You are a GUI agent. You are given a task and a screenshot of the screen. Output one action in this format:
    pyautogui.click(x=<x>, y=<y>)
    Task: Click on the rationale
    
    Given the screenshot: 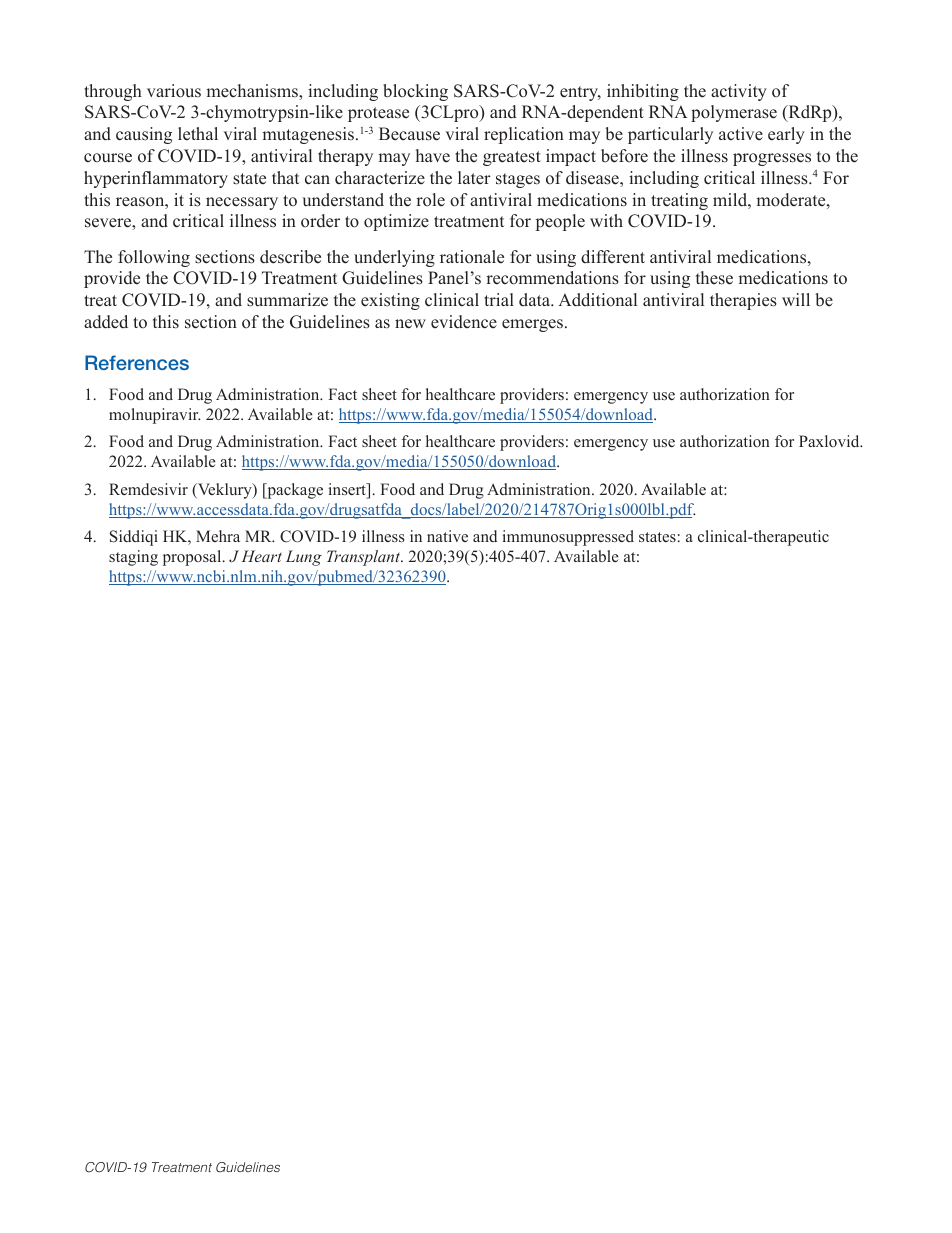 What is the action you would take?
    pyautogui.click(x=472, y=257)
